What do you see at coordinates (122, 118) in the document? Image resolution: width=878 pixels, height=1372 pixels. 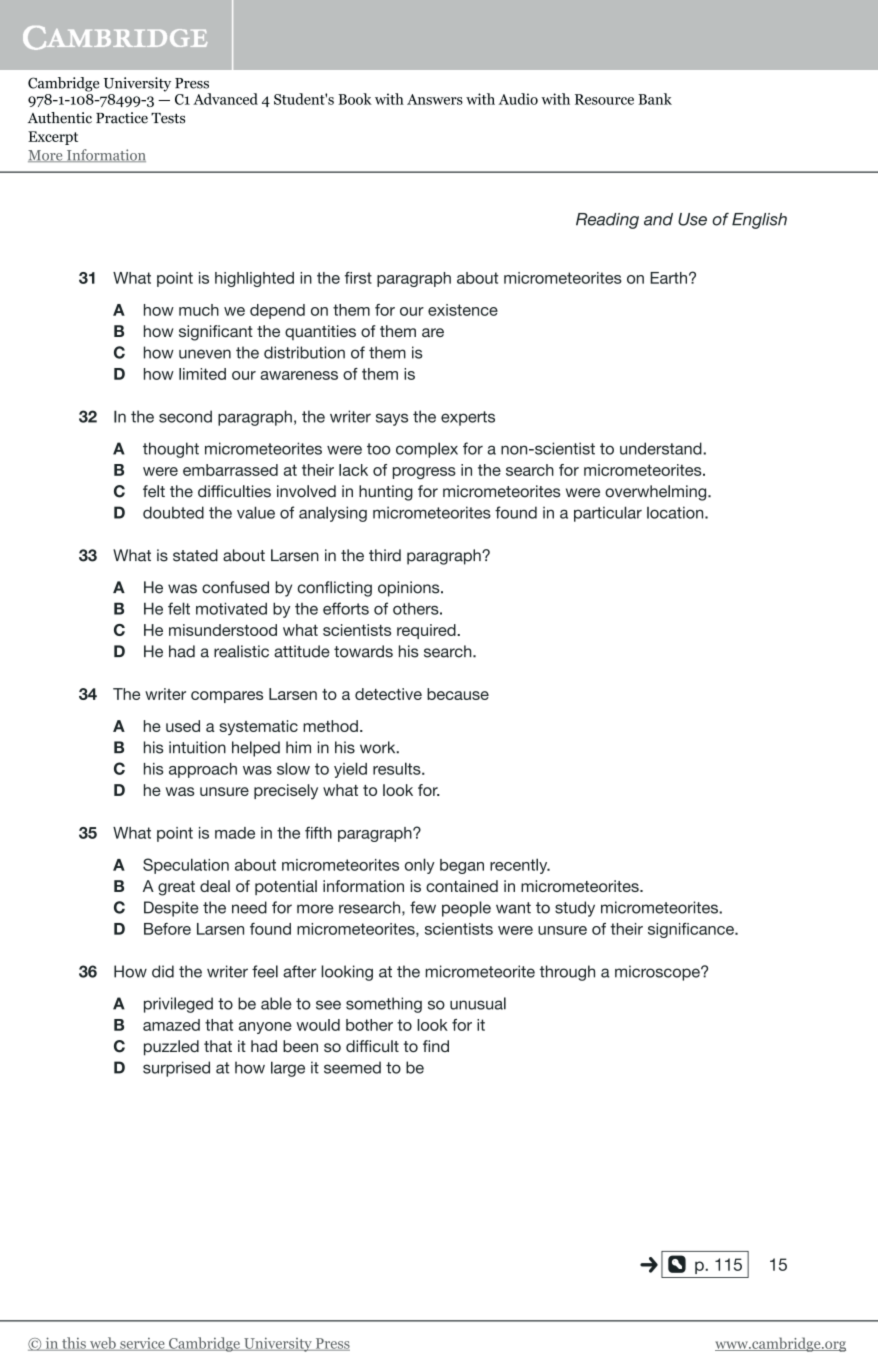 I see `Practice` at bounding box center [122, 118].
